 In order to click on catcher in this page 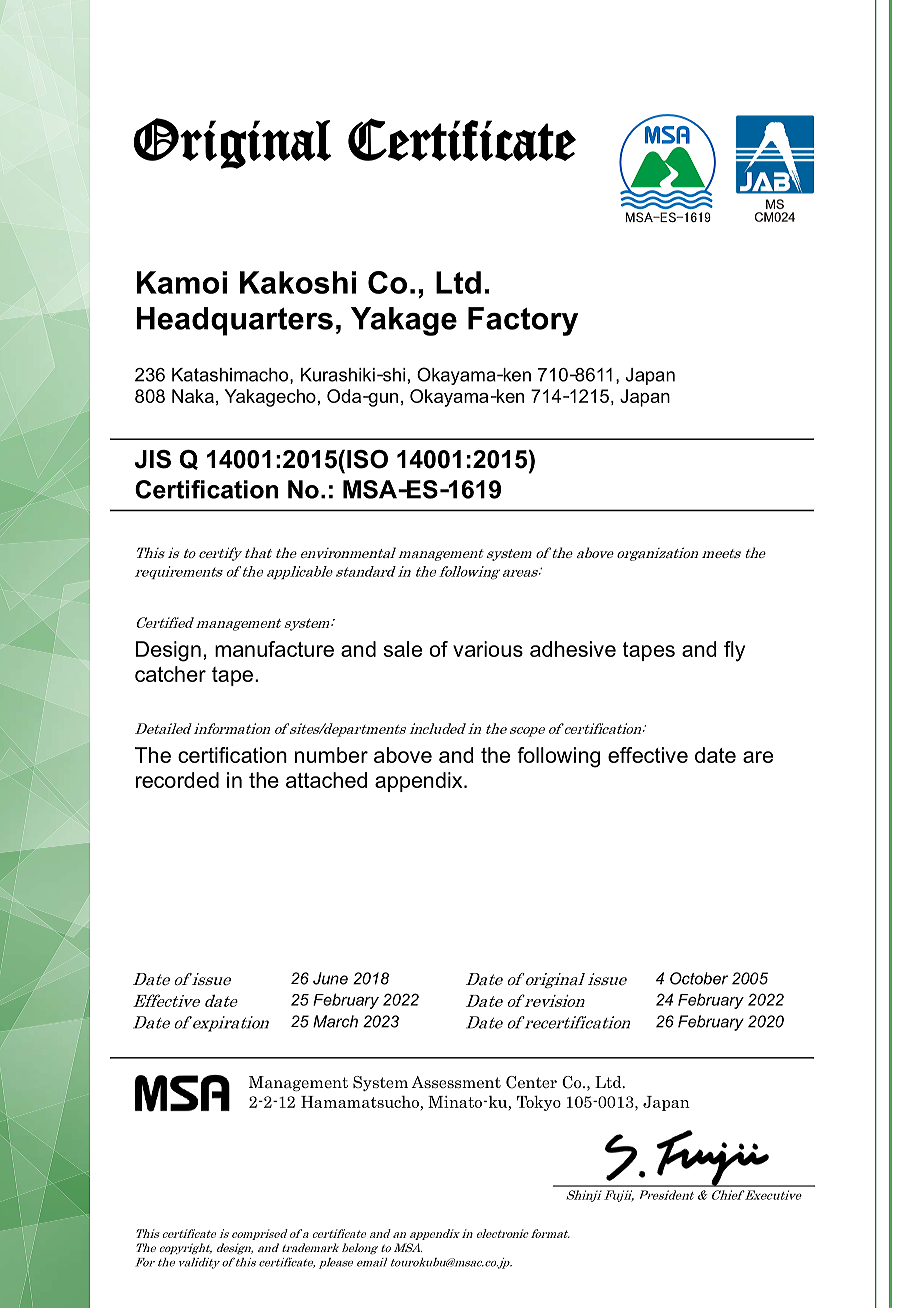, I will do `click(170, 674)`.
